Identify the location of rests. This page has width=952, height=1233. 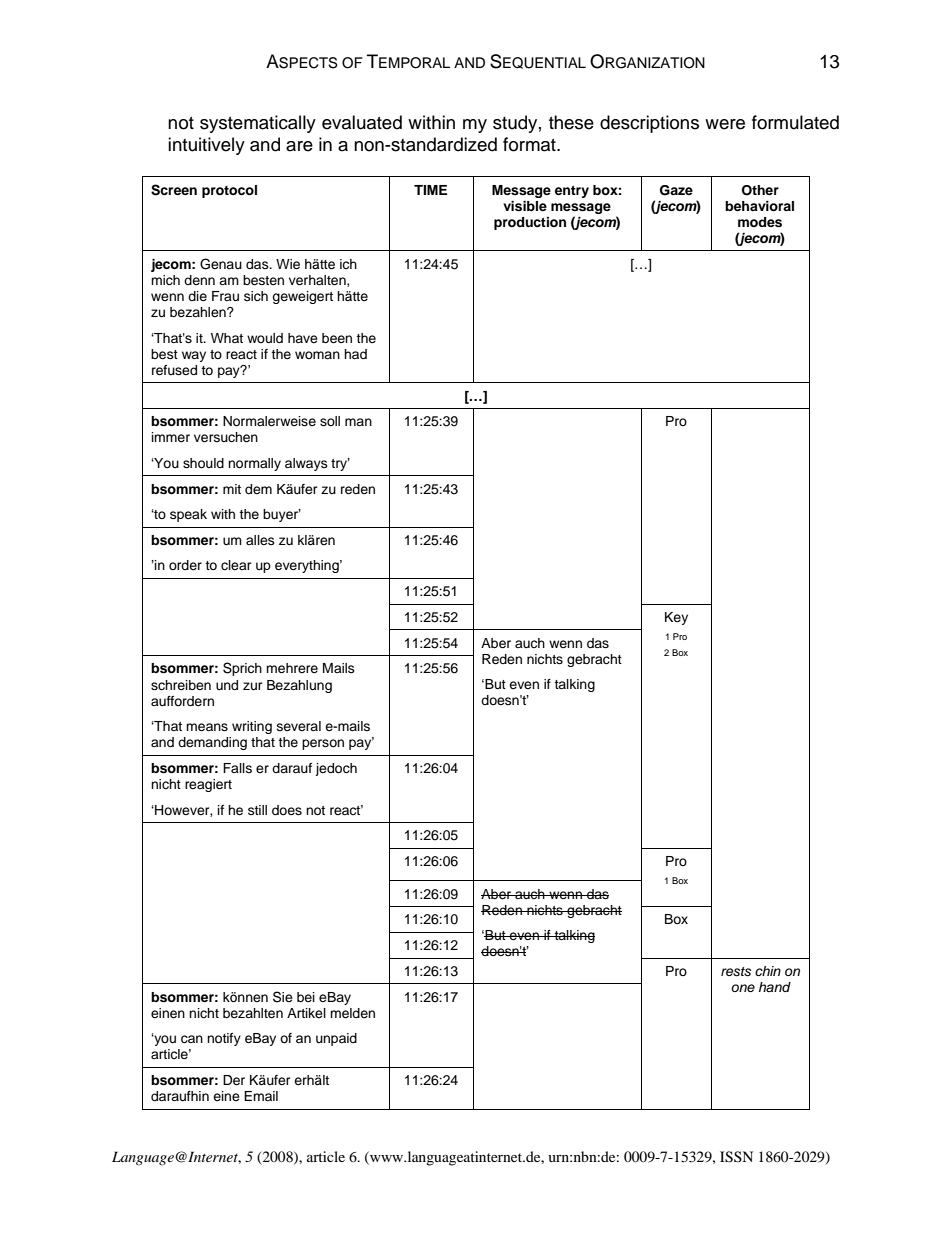
(736, 972).
